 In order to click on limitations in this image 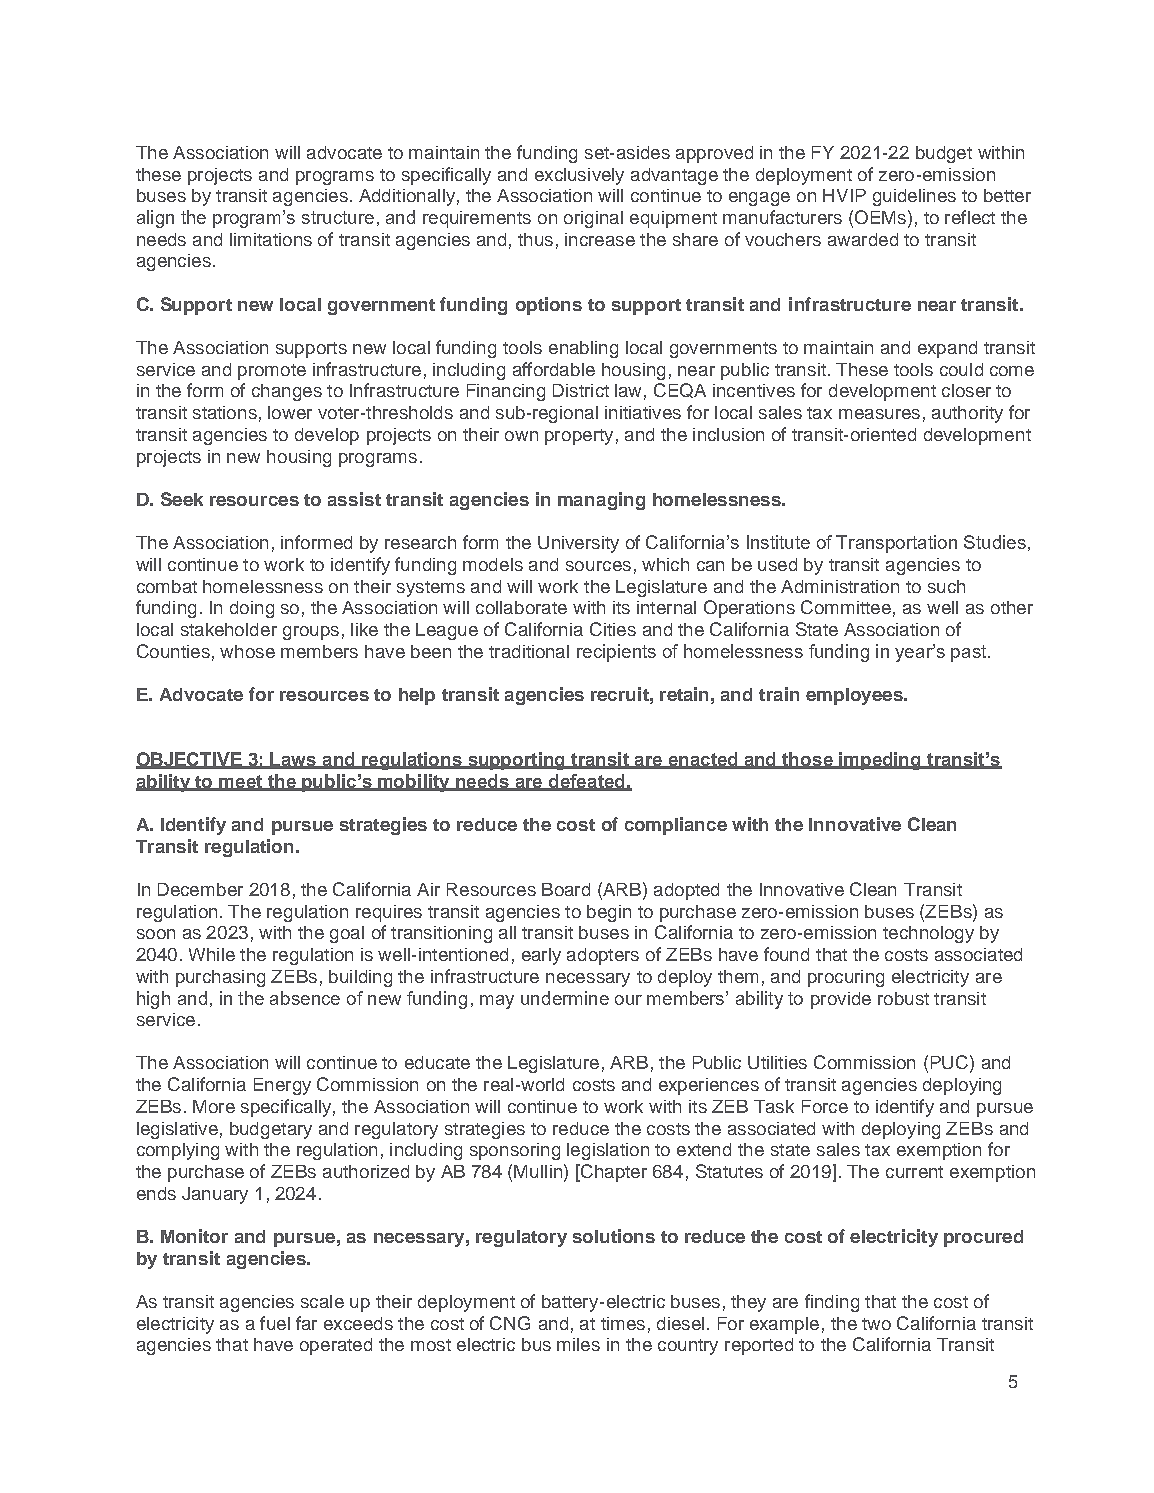, I will do `click(271, 239)`.
